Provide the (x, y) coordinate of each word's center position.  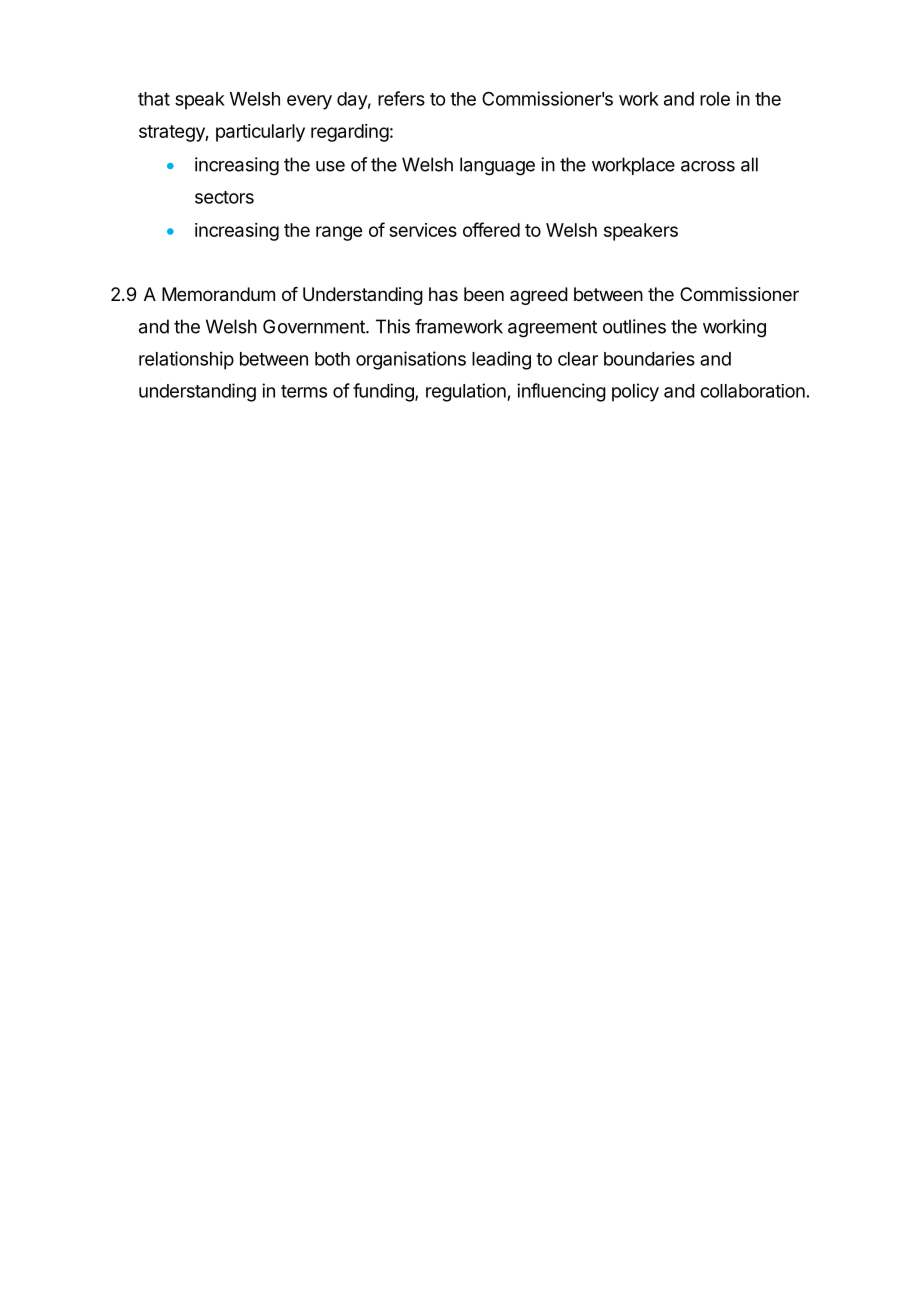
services (423, 230)
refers (401, 98)
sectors (224, 197)
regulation (467, 392)
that (154, 99)
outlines (634, 326)
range (339, 233)
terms (304, 391)
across (708, 166)
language (497, 166)
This (393, 326)
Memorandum (218, 294)
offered (491, 229)
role (715, 99)
